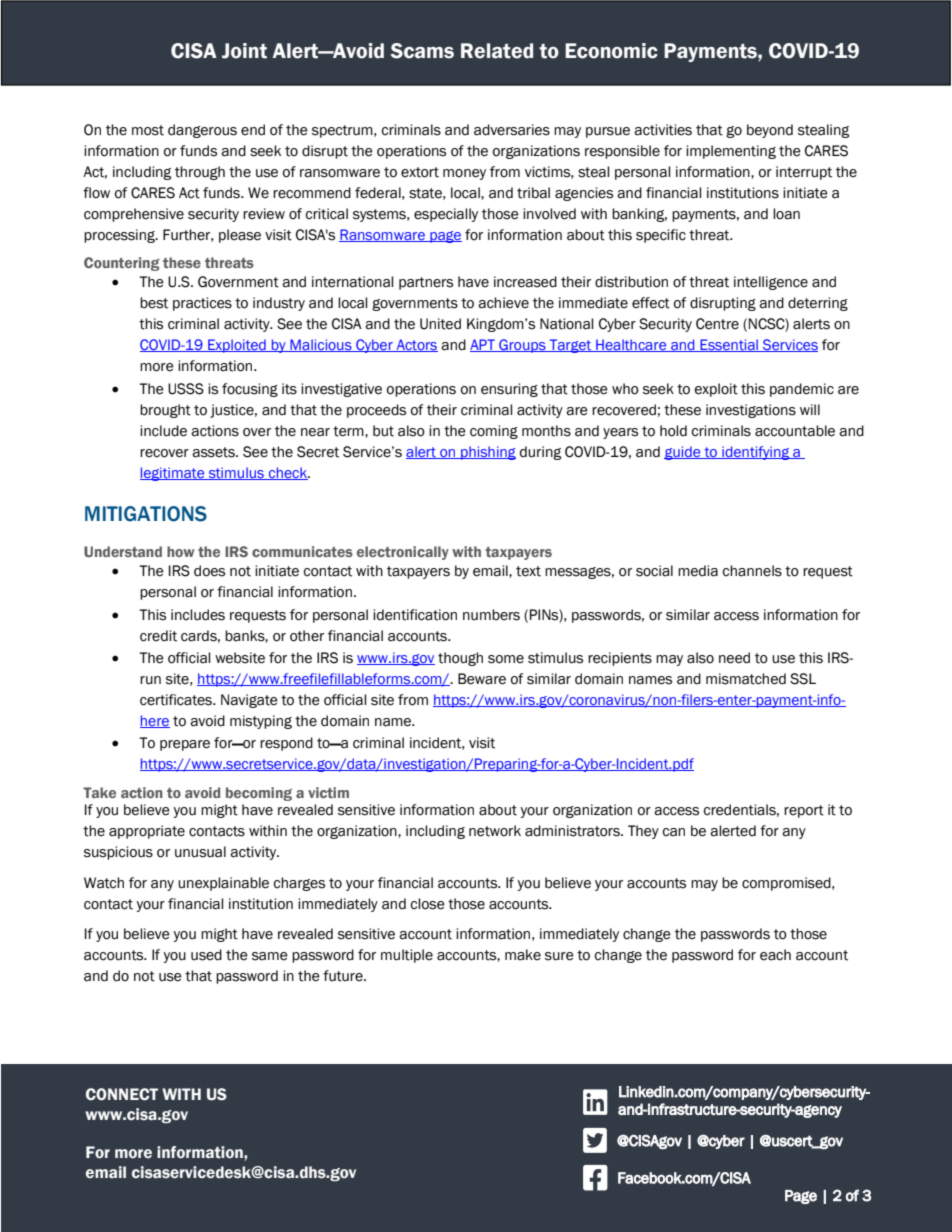 This screenshot has width=952, height=1232. What do you see at coordinates (673, 431) in the screenshot?
I see `hold` at bounding box center [673, 431].
